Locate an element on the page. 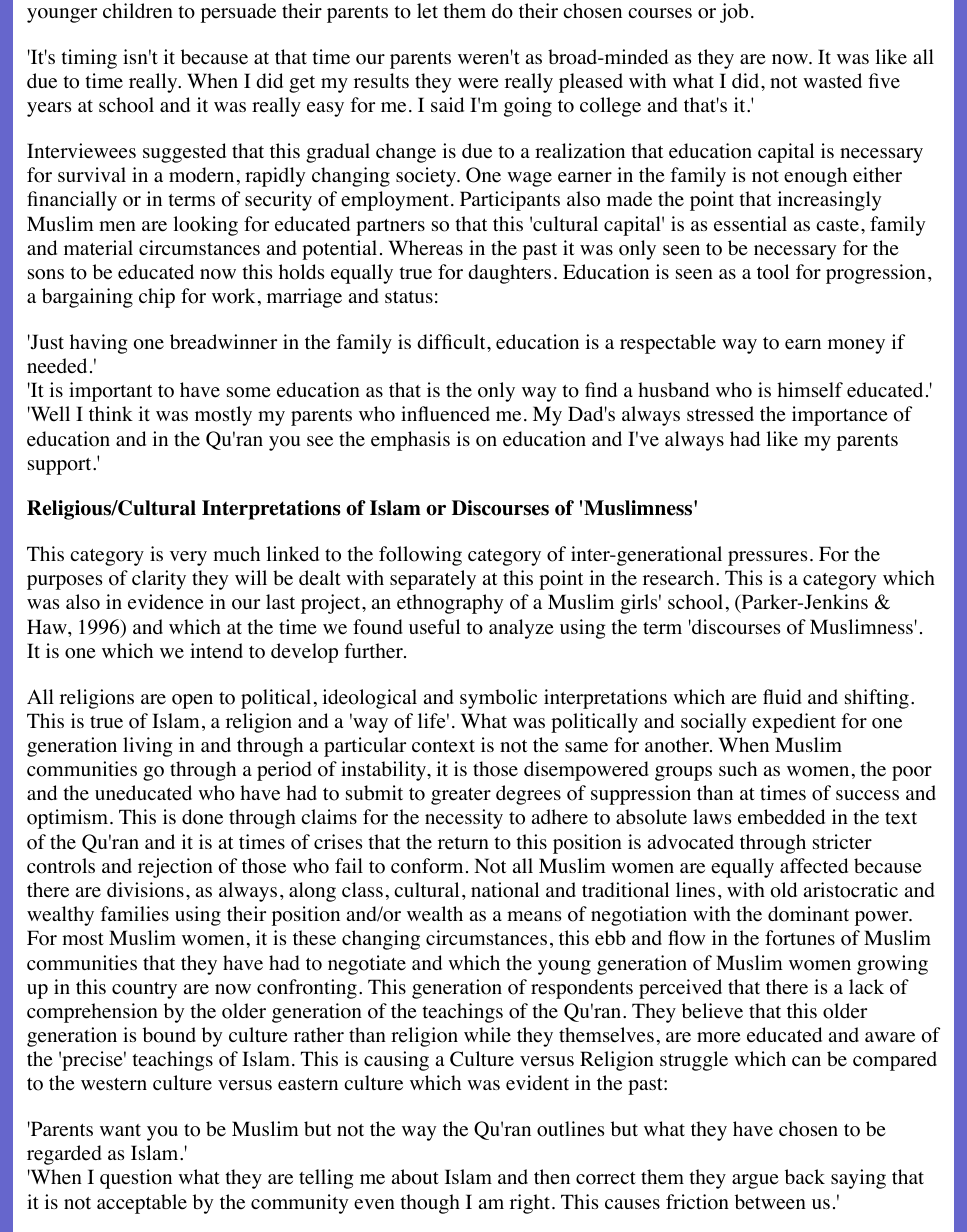 The height and width of the image is (1232, 967). children is located at coordinates (138, 11).
